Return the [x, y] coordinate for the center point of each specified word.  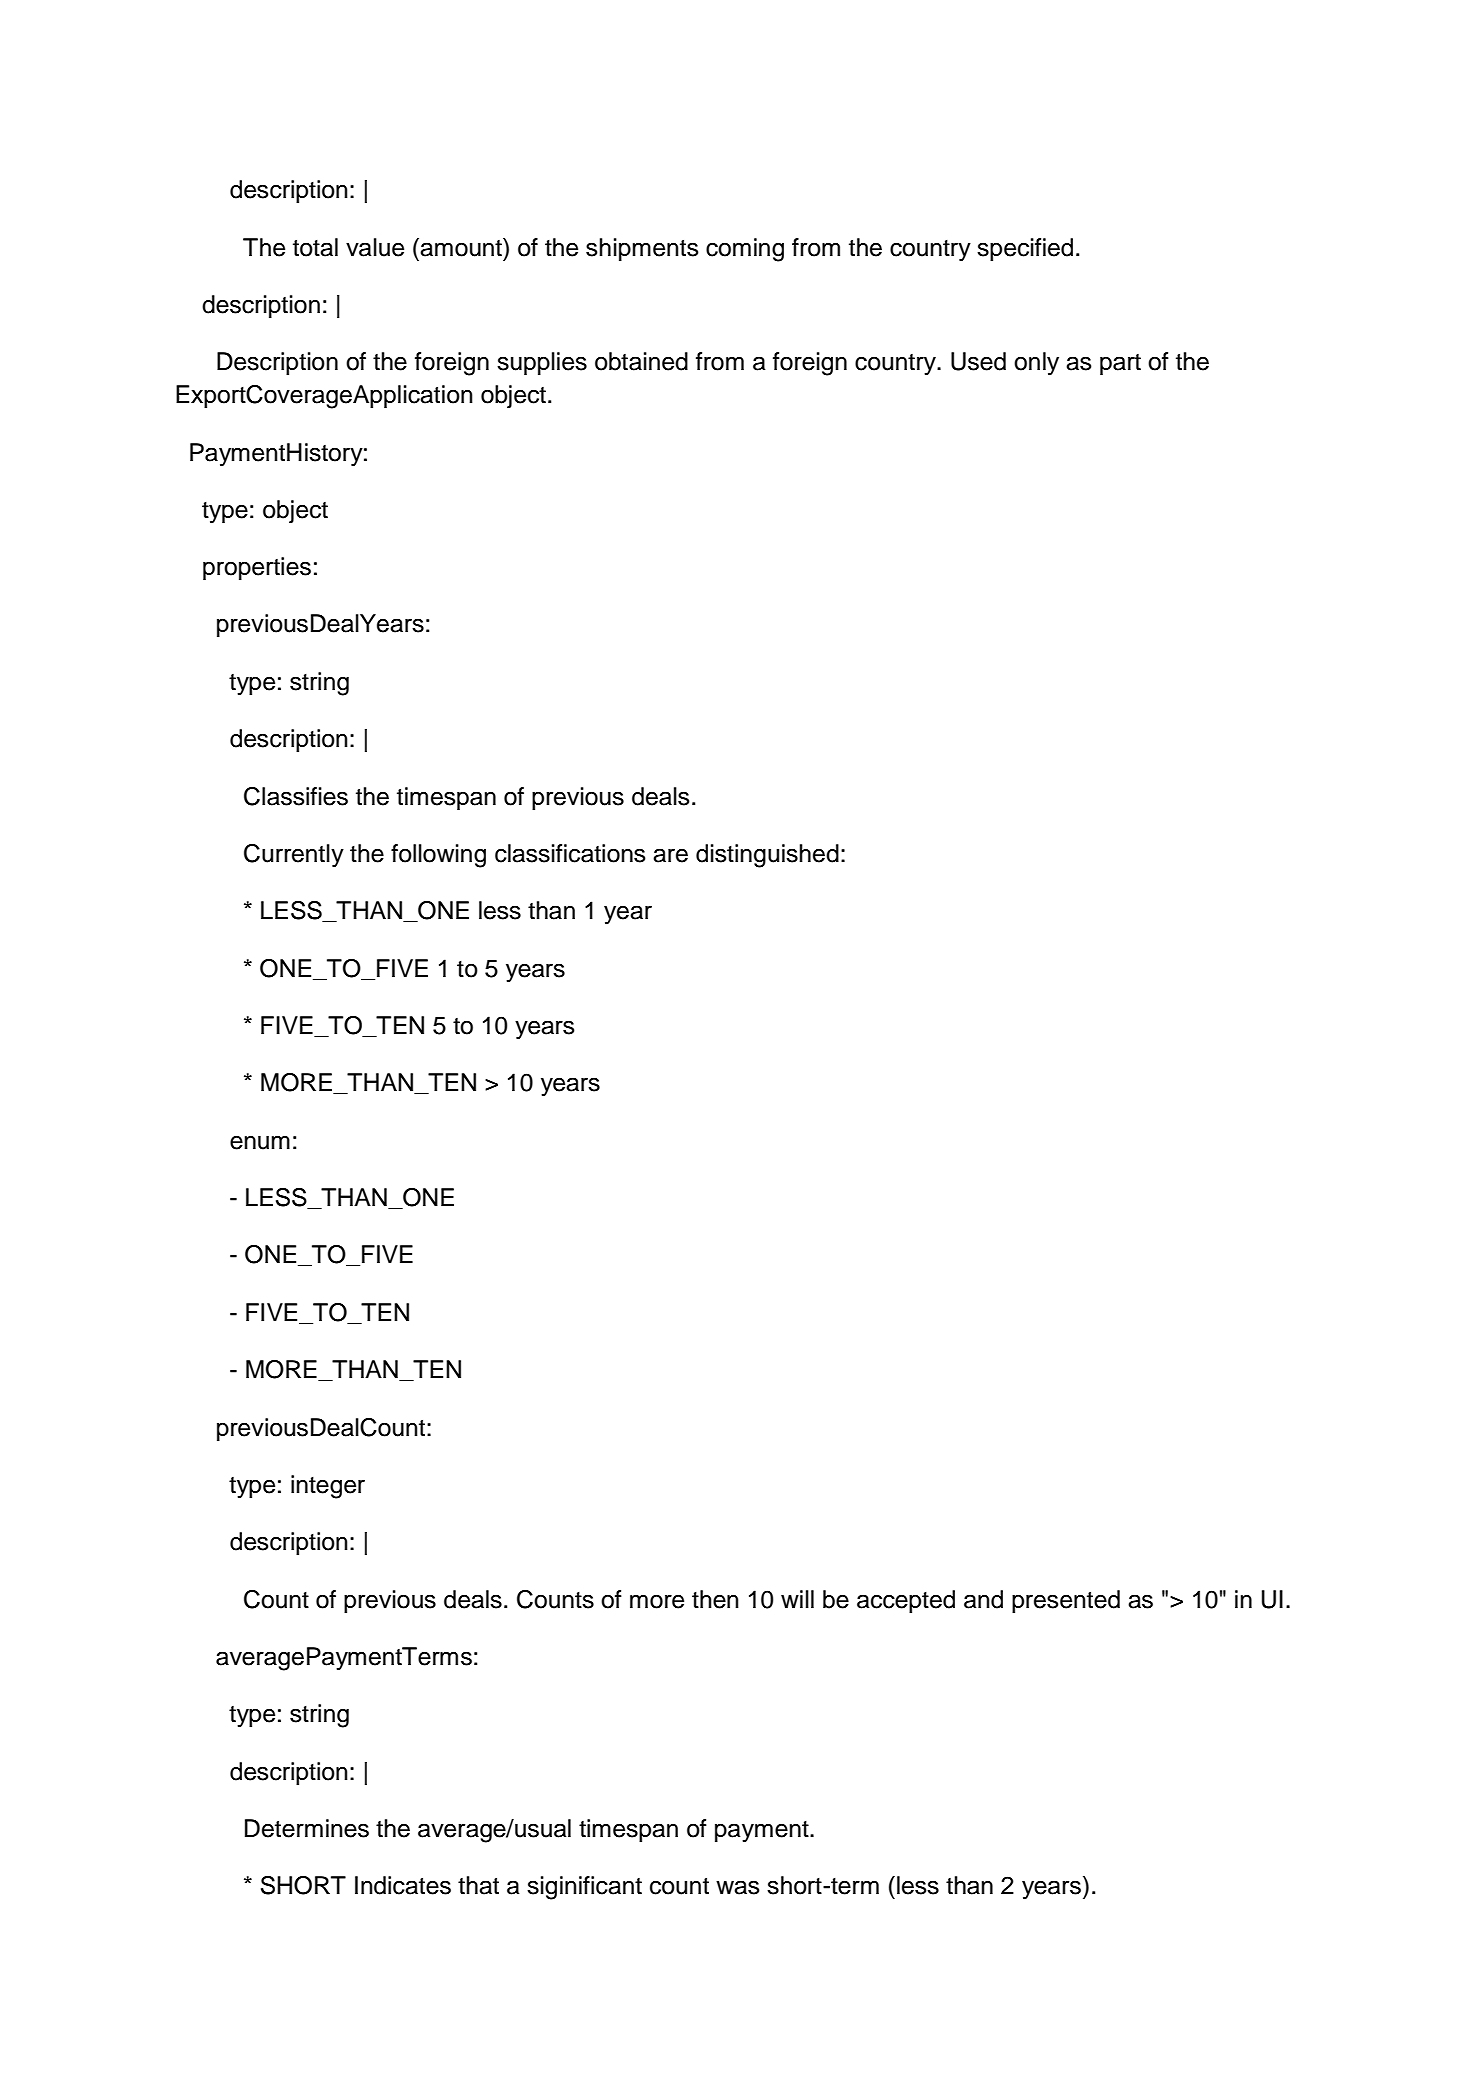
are [670, 855]
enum [260, 1142]
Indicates [403, 1885]
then [715, 1599]
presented [1066, 1601]
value [375, 247]
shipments [642, 249]
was [737, 1887]
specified [1025, 249]
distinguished [767, 856]
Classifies [296, 796]
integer [328, 1487]
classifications [570, 853]
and [983, 1599]
